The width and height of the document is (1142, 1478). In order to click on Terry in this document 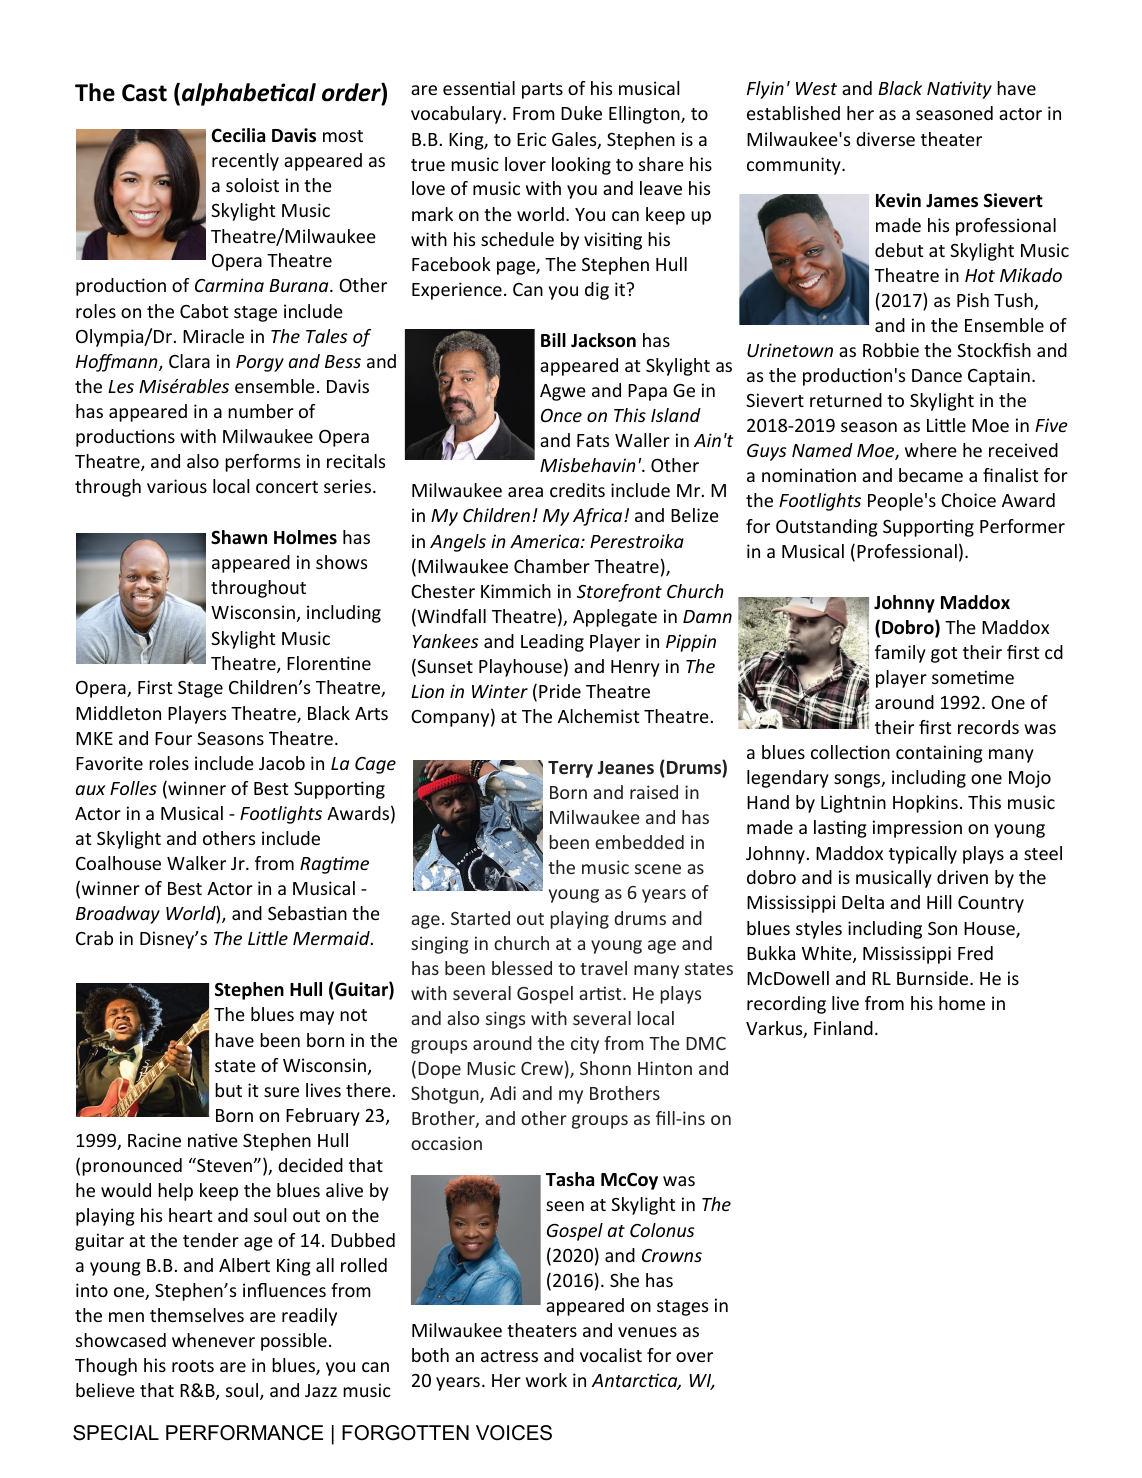, I will do `click(570, 769)`.
